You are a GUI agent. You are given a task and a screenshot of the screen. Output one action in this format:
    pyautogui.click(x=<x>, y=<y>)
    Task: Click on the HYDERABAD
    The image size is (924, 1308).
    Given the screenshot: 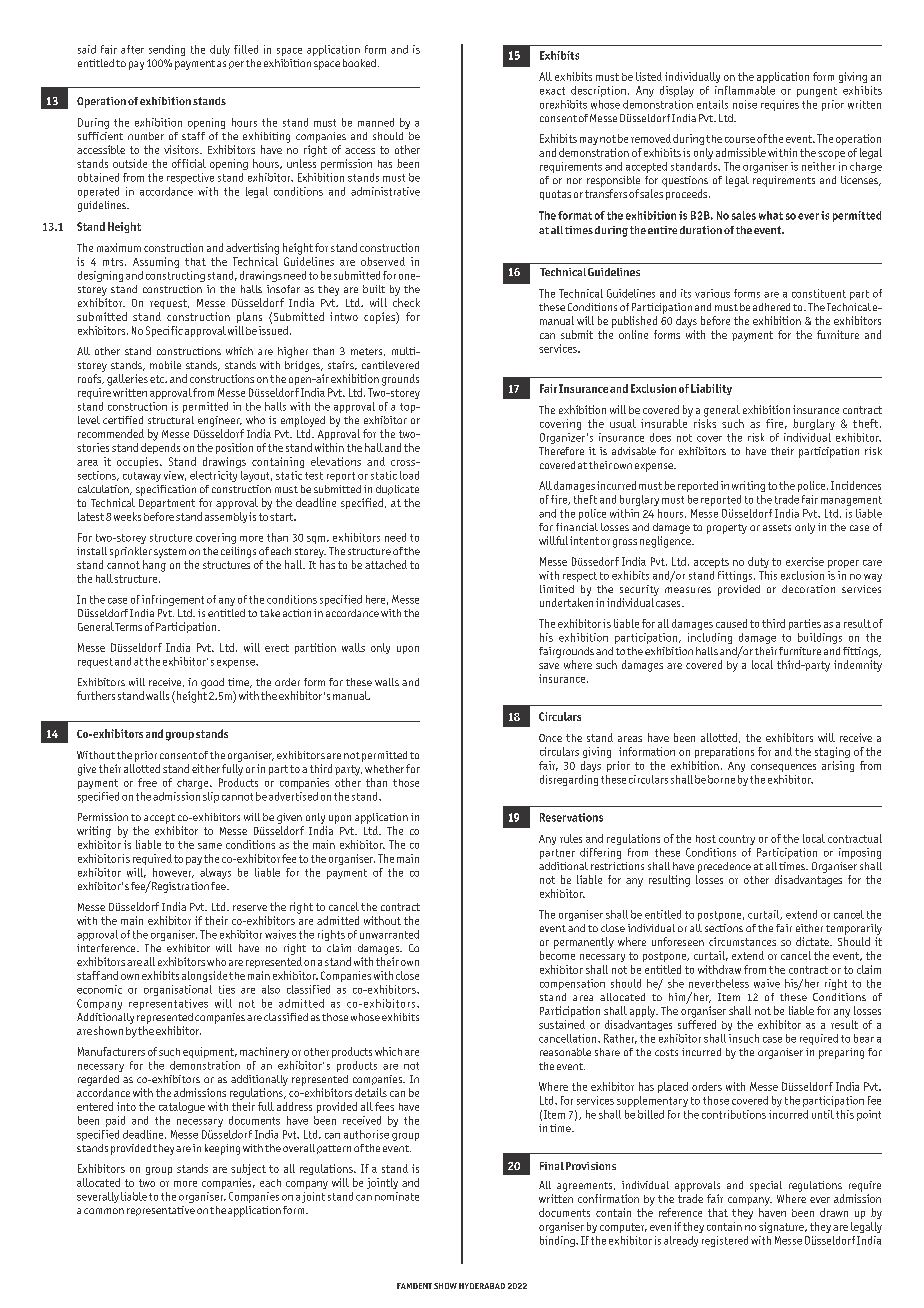 What is the action you would take?
    pyautogui.click(x=482, y=1286)
